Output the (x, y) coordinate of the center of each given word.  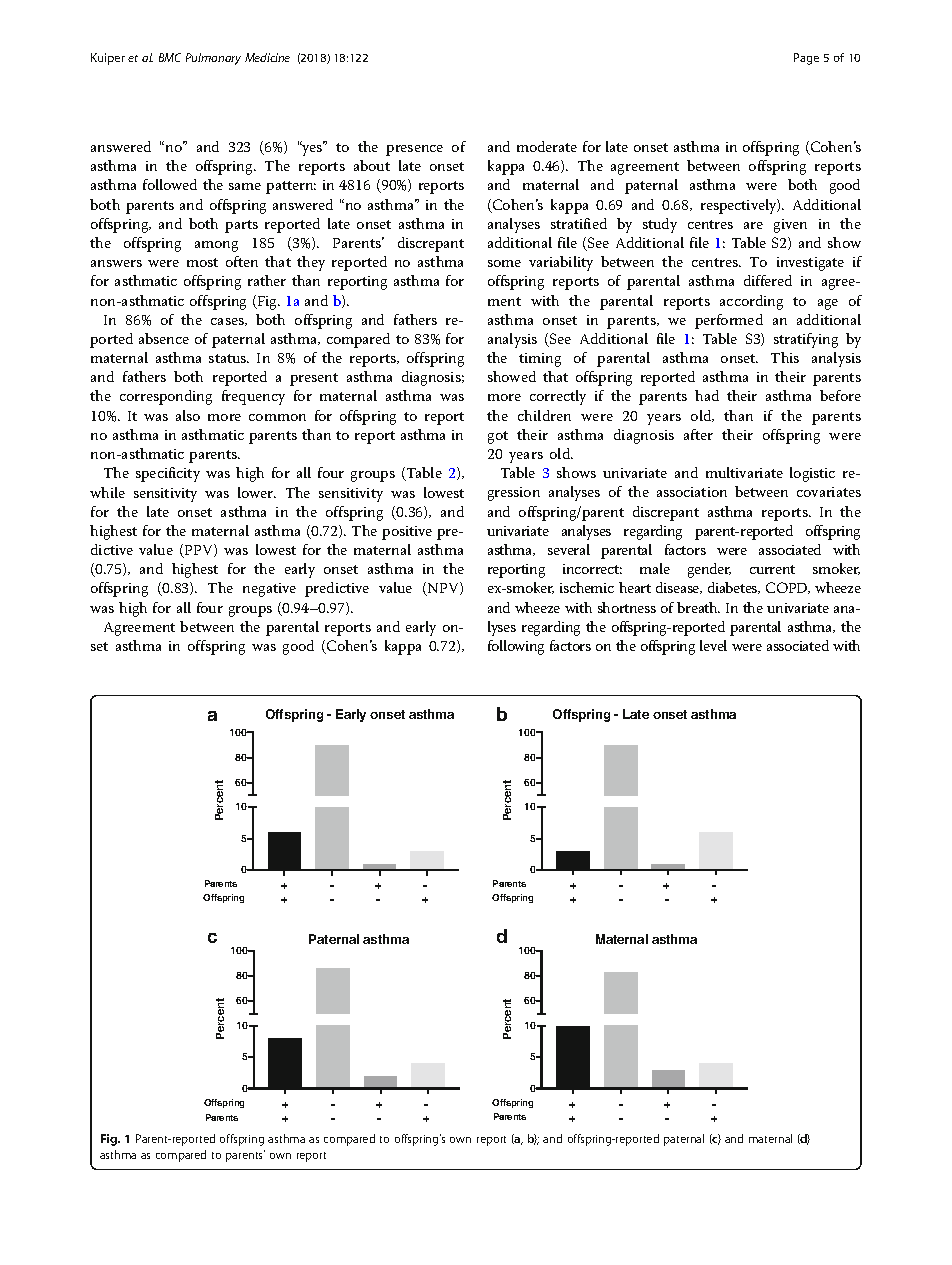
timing (540, 360)
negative (269, 590)
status (229, 358)
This (785, 357)
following (516, 647)
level (713, 645)
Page (806, 59)
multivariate (744, 472)
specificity (168, 474)
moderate (547, 146)
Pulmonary (213, 59)
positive (407, 533)
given (790, 226)
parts (241, 226)
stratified (579, 223)
